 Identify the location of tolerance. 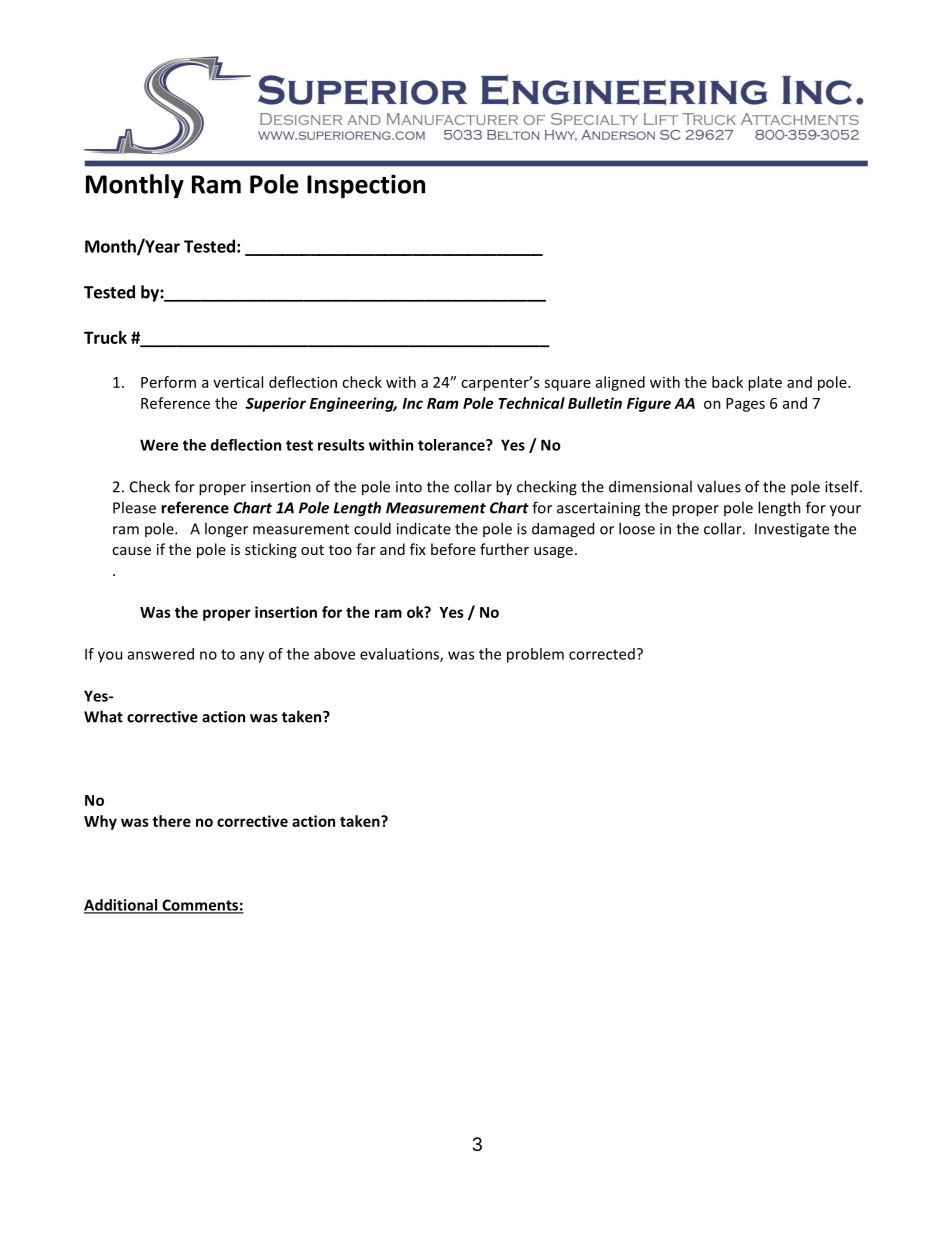
(452, 445).
